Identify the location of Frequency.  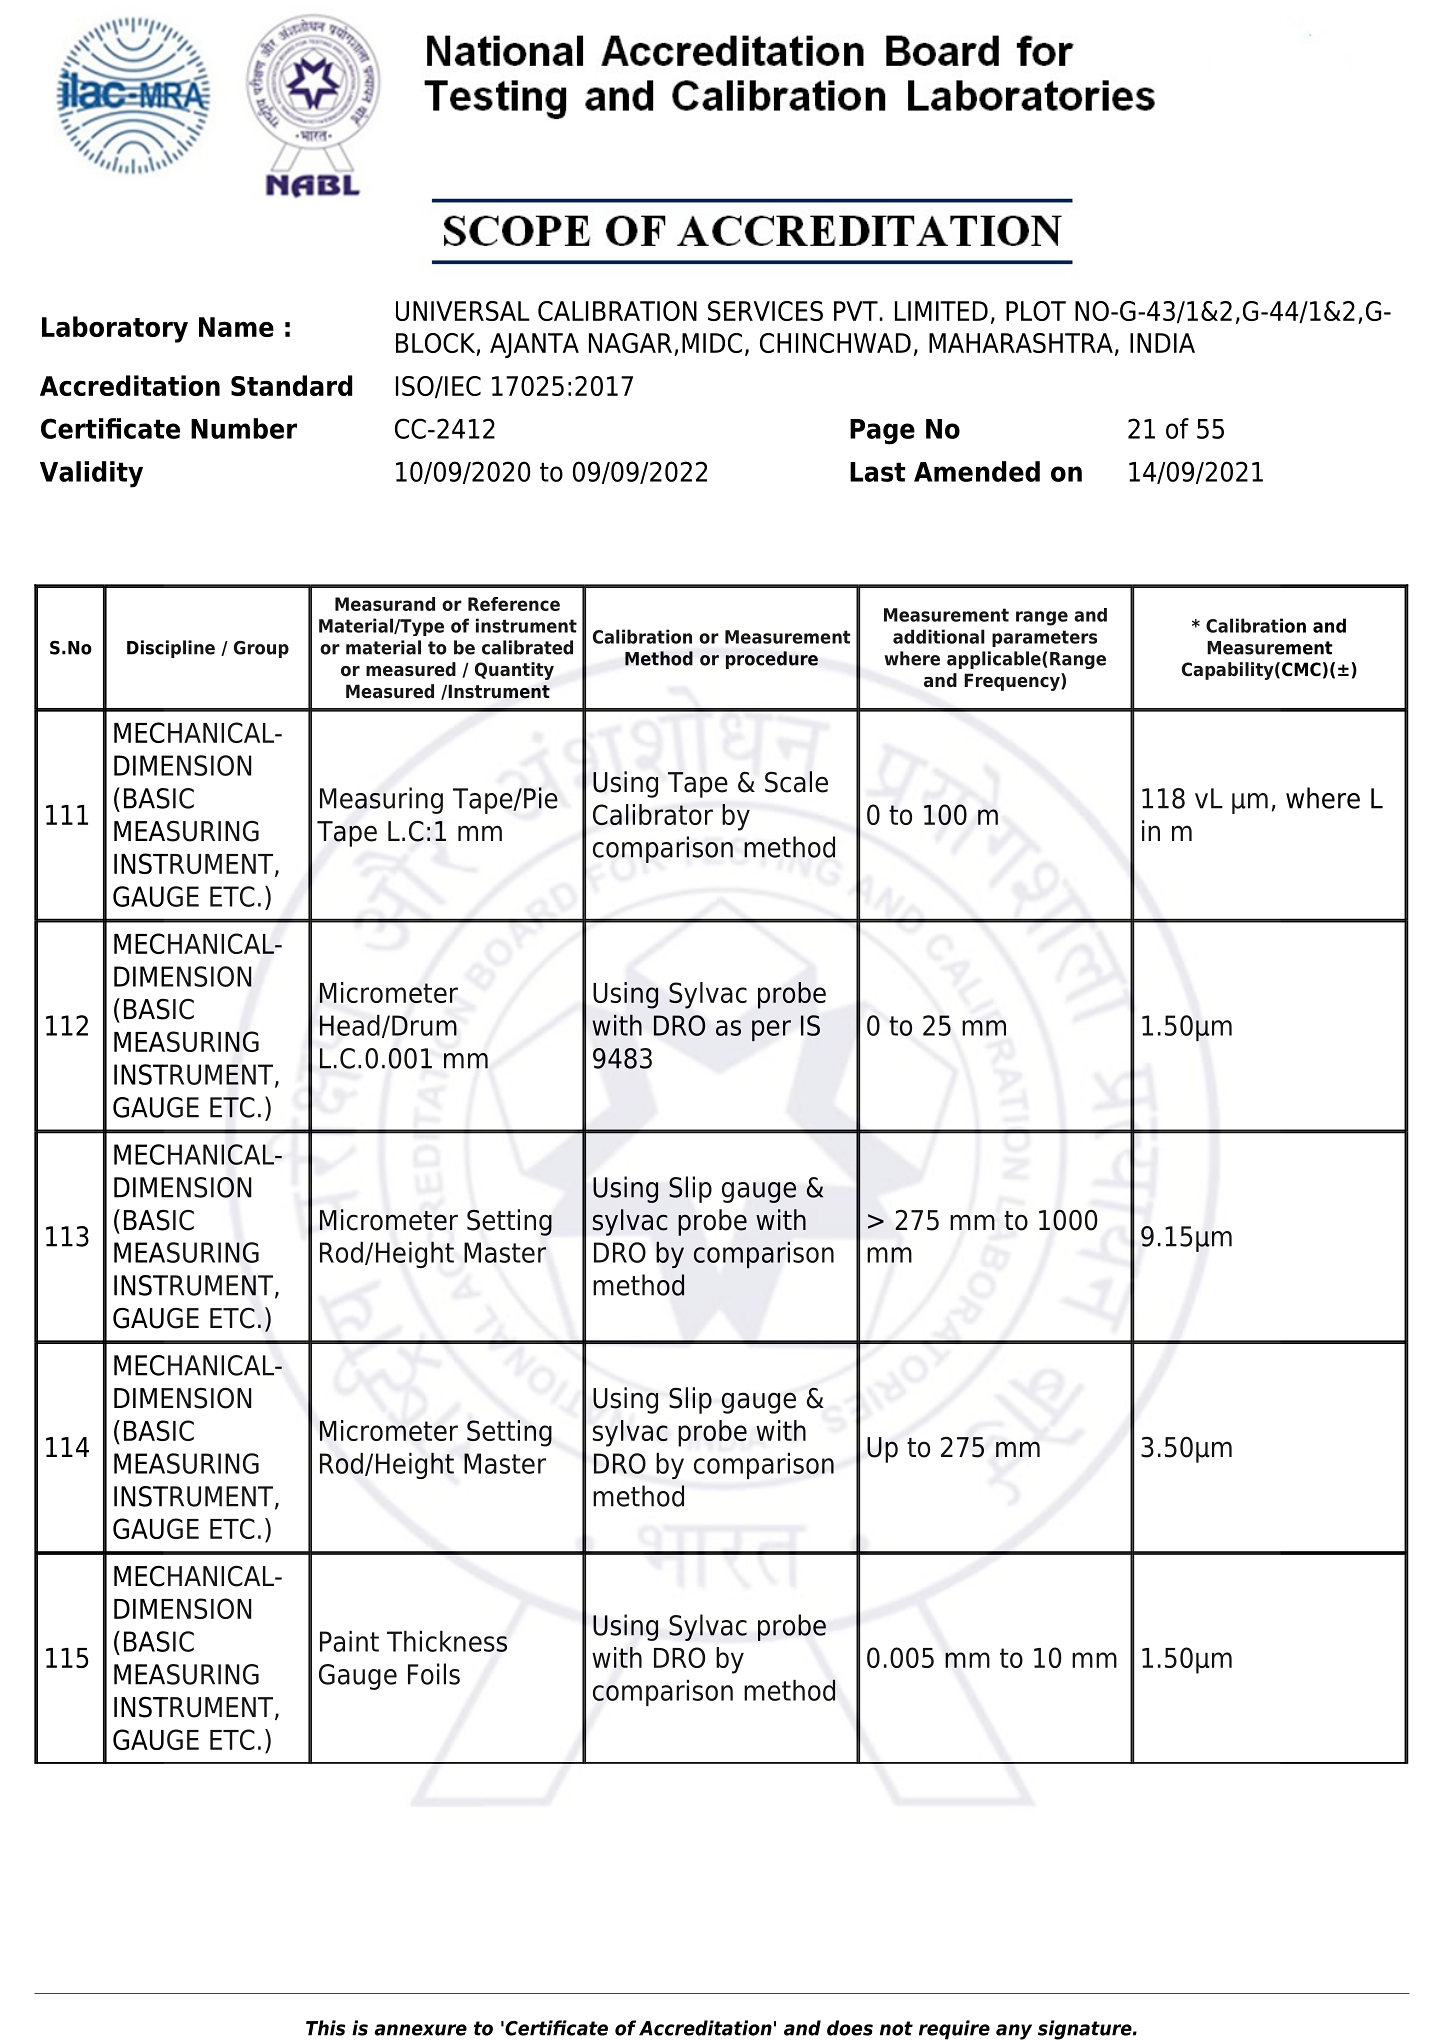
(1013, 682).
